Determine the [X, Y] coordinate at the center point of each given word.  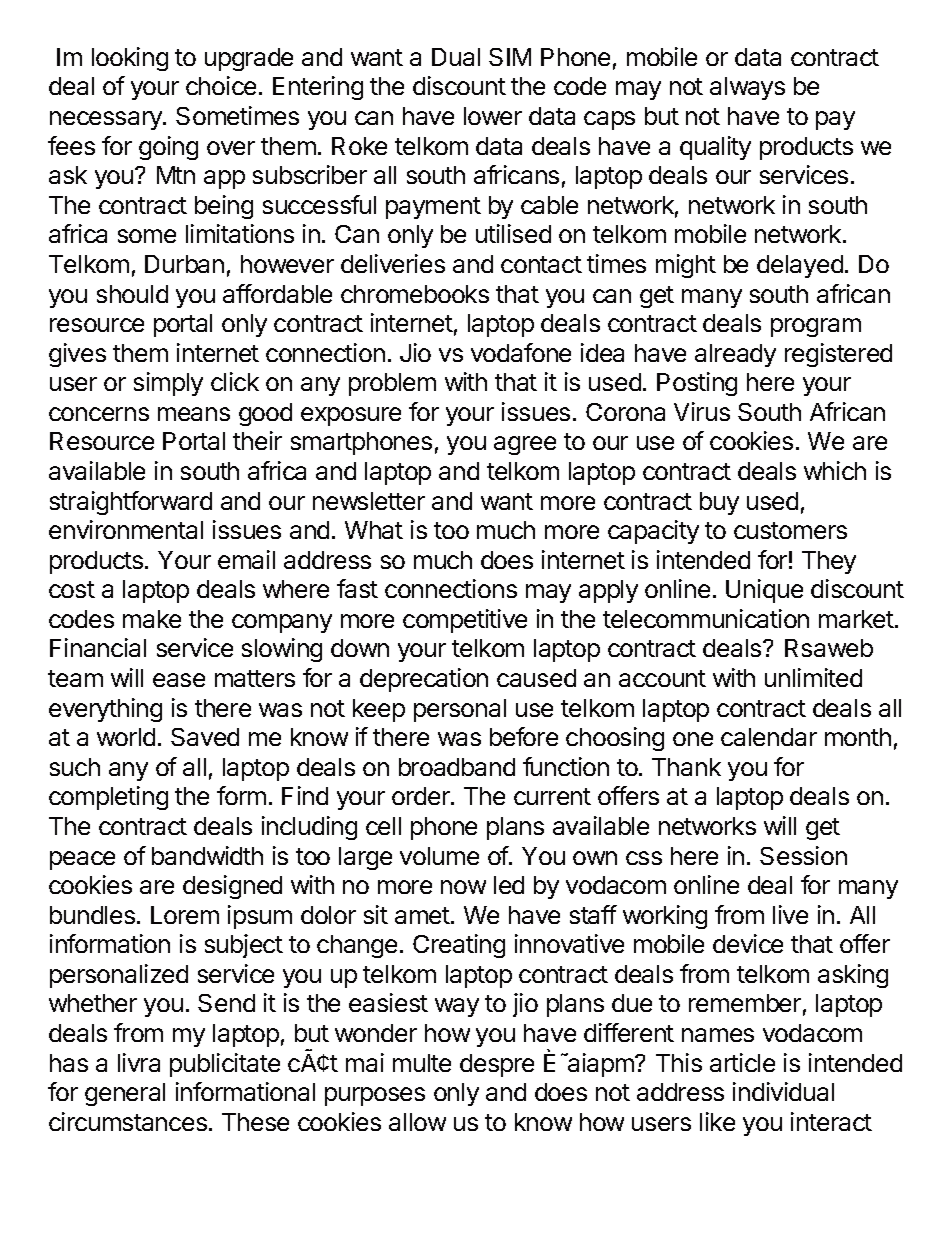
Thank [686, 767]
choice [221, 85]
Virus [702, 411]
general [125, 1094]
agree [525, 445]
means [194, 414]
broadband [457, 767]
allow [417, 1122]
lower [493, 116]
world [126, 737]
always [747, 88]
